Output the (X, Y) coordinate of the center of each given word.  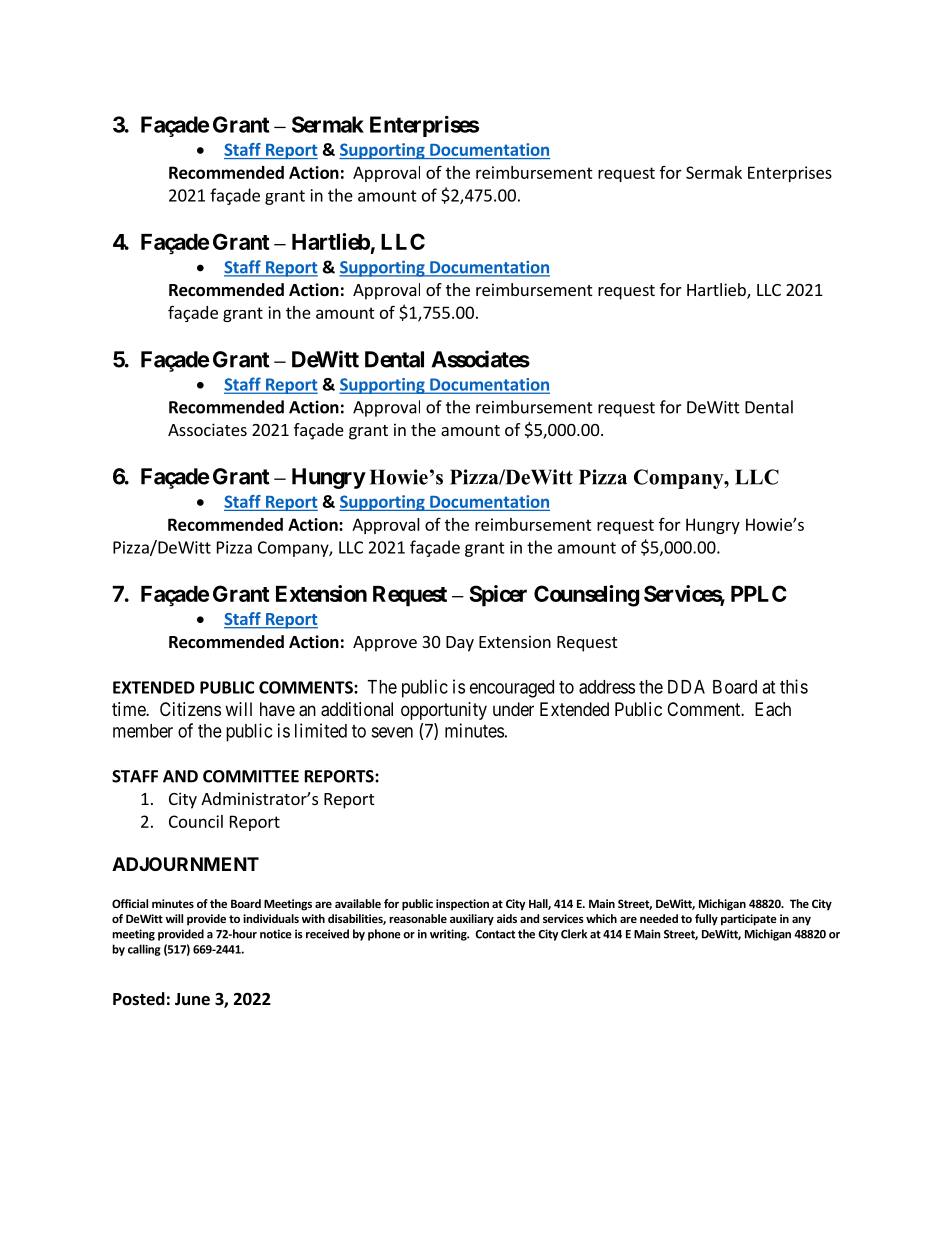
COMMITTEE (251, 776)
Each (773, 709)
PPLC (759, 593)
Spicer (498, 596)
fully (706, 920)
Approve (385, 644)
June (192, 999)
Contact (495, 934)
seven (392, 732)
